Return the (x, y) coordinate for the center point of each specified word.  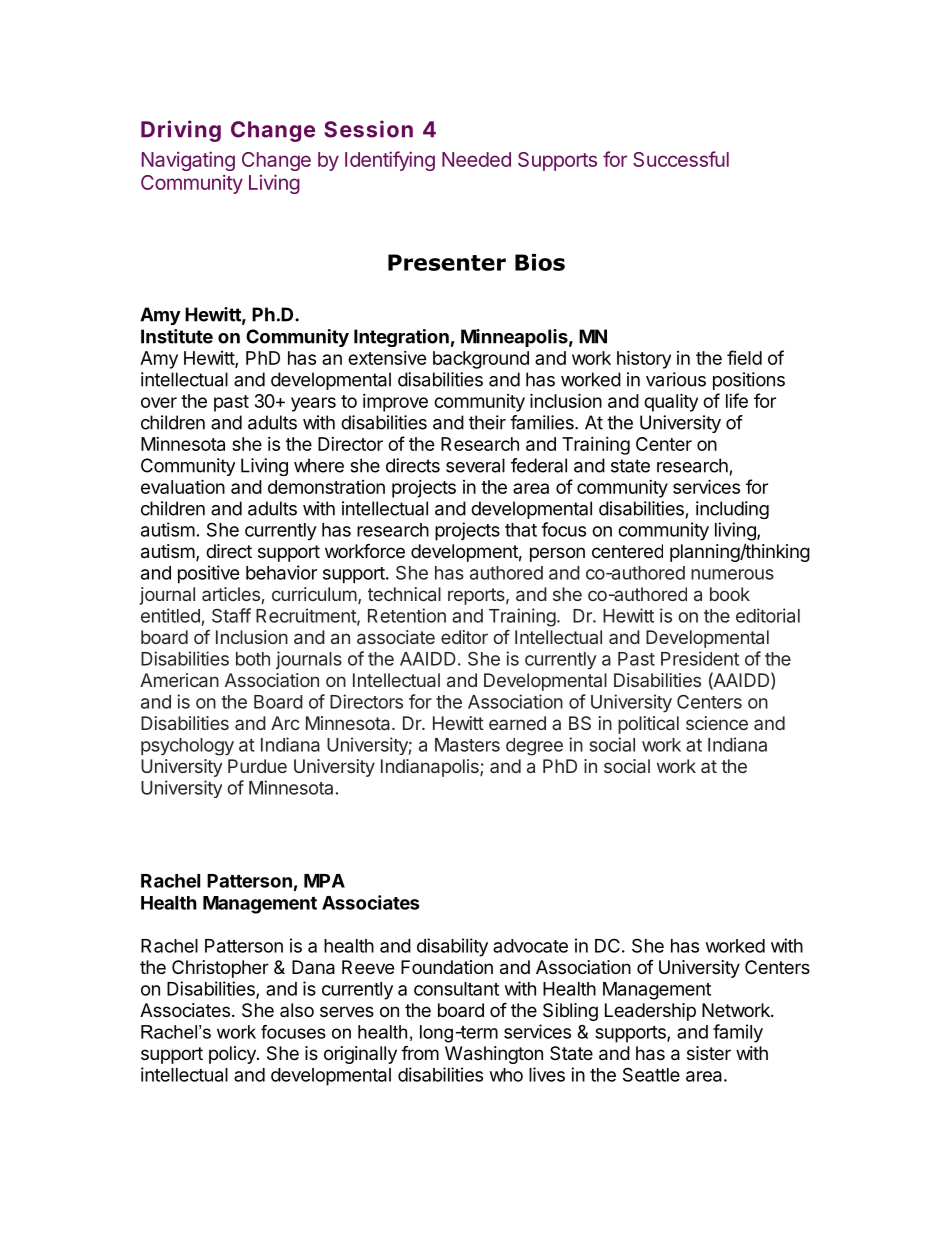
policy (233, 1055)
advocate (530, 946)
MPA (324, 881)
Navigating (188, 161)
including (732, 510)
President (700, 658)
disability (452, 947)
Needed (476, 159)
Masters (467, 745)
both (253, 659)
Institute (177, 336)
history (644, 359)
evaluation (183, 486)
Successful (681, 159)
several (475, 465)
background (481, 360)
